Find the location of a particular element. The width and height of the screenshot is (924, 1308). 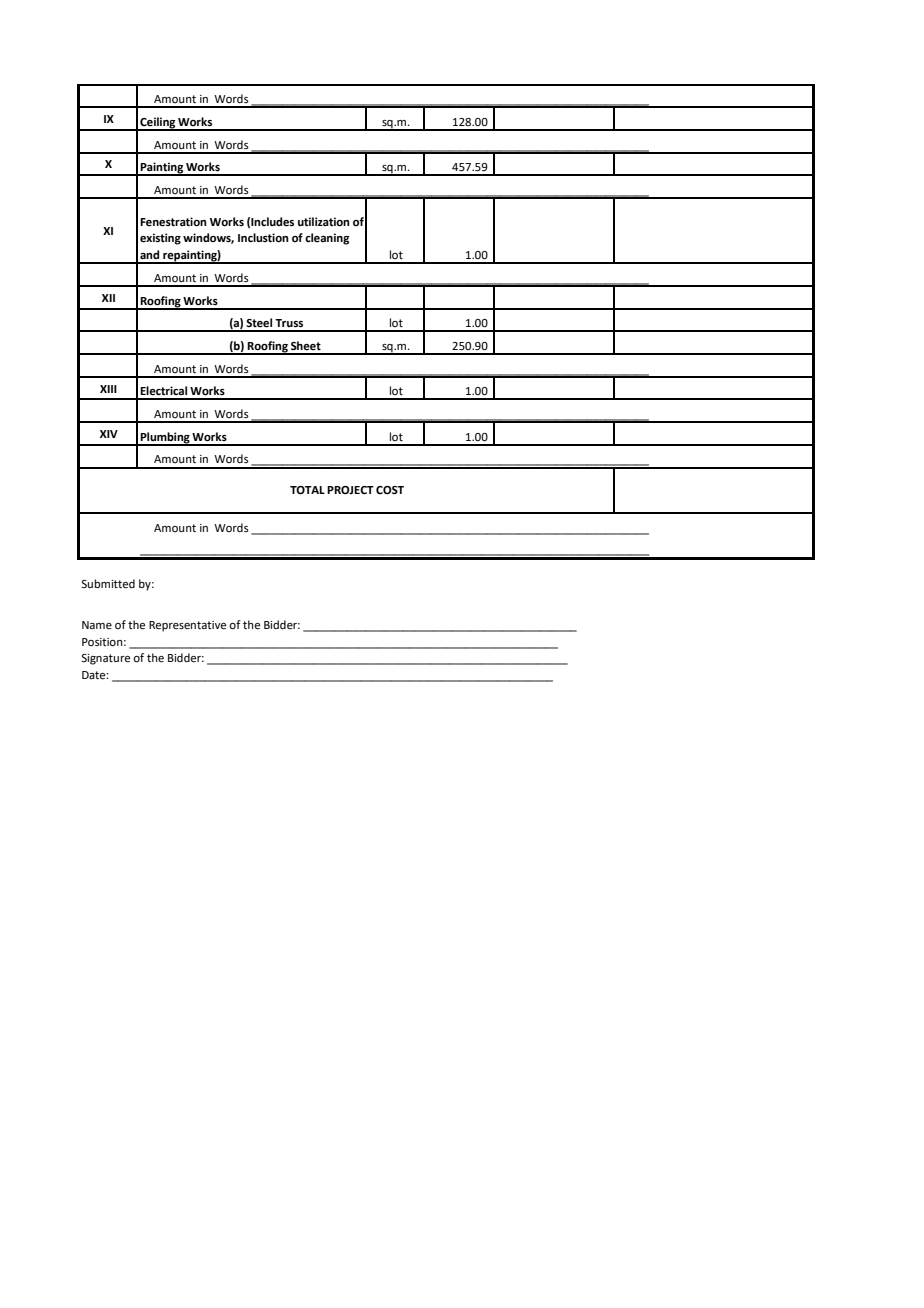

Plumbing is located at coordinates (165, 438).
